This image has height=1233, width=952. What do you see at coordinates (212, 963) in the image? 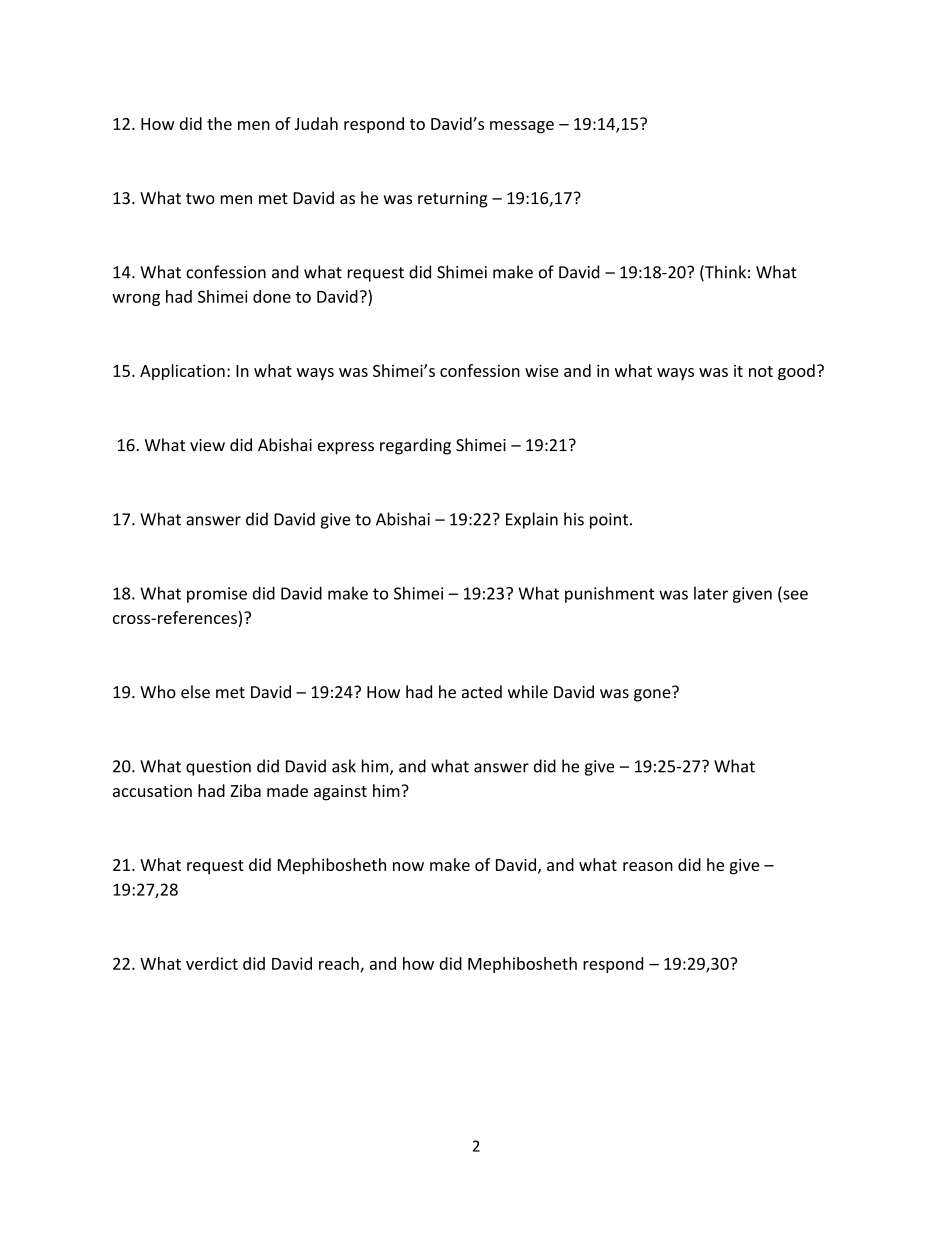
I see `verdict` at bounding box center [212, 963].
